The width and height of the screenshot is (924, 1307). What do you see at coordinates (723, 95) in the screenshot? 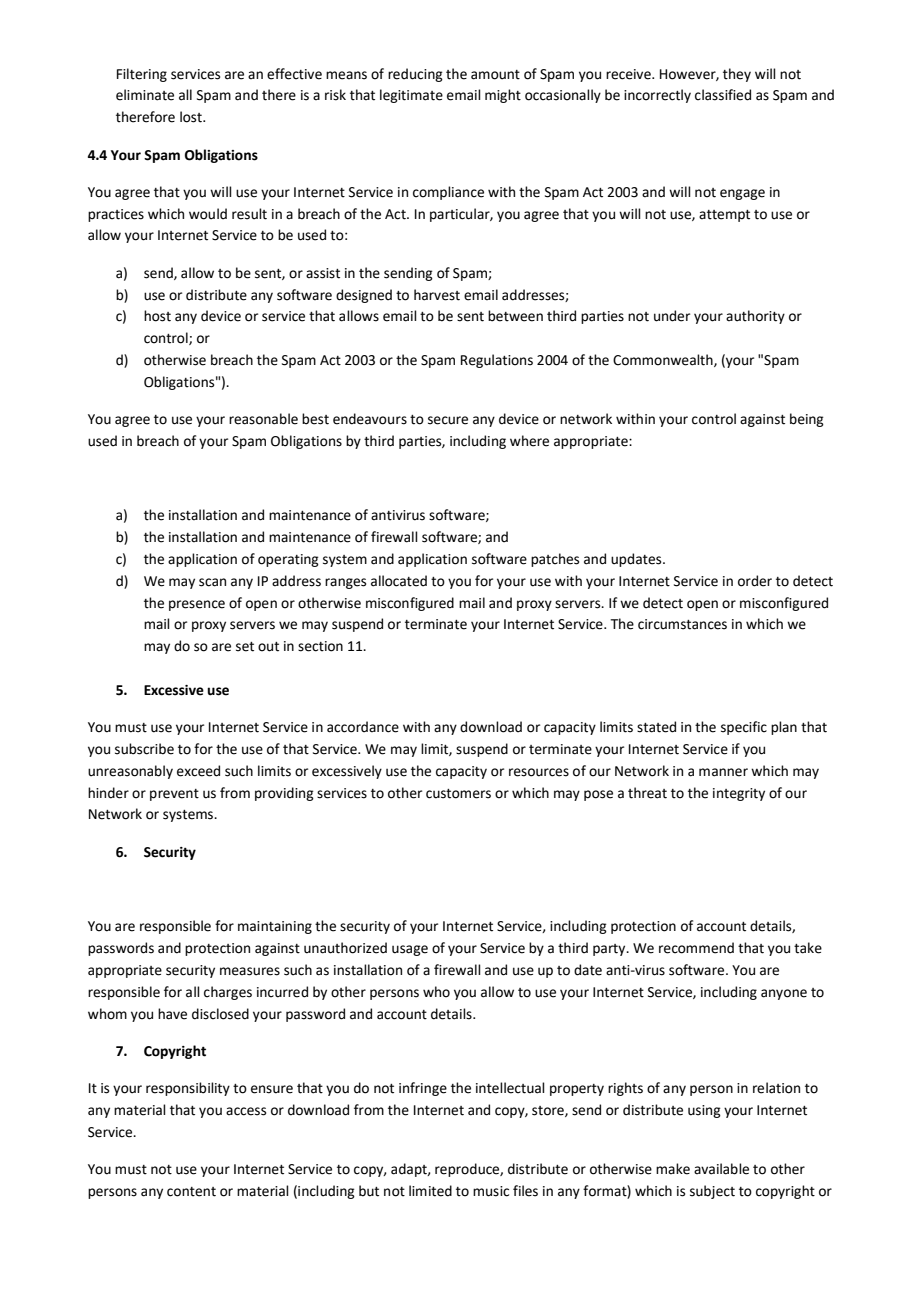
I see `classified` at bounding box center [723, 95].
